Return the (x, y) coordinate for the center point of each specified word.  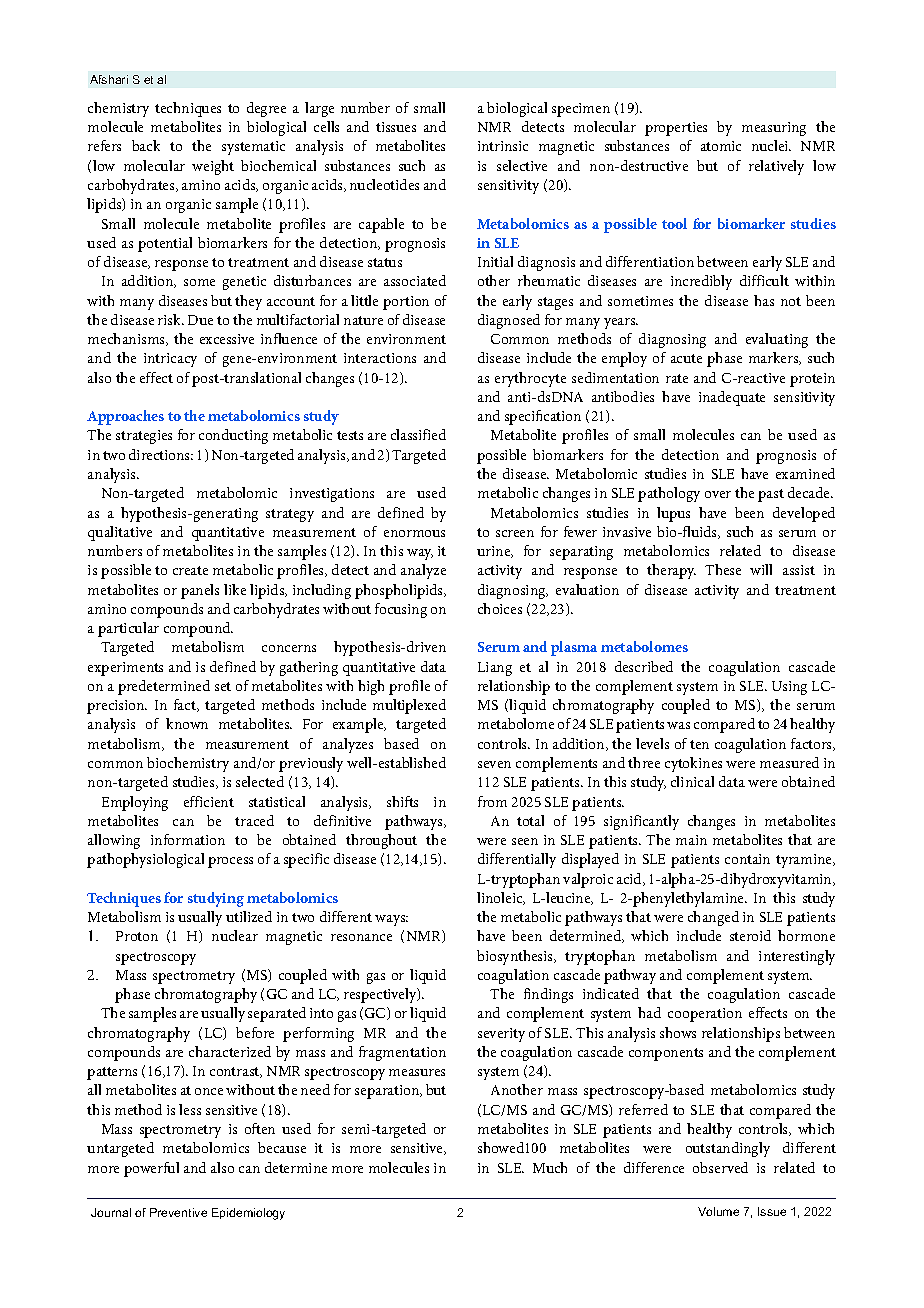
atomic (721, 146)
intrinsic (503, 146)
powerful (151, 1169)
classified (418, 434)
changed (713, 918)
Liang (495, 669)
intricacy (170, 360)
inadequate (732, 398)
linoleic (501, 898)
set (223, 686)
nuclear (235, 935)
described (644, 666)
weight (213, 167)
